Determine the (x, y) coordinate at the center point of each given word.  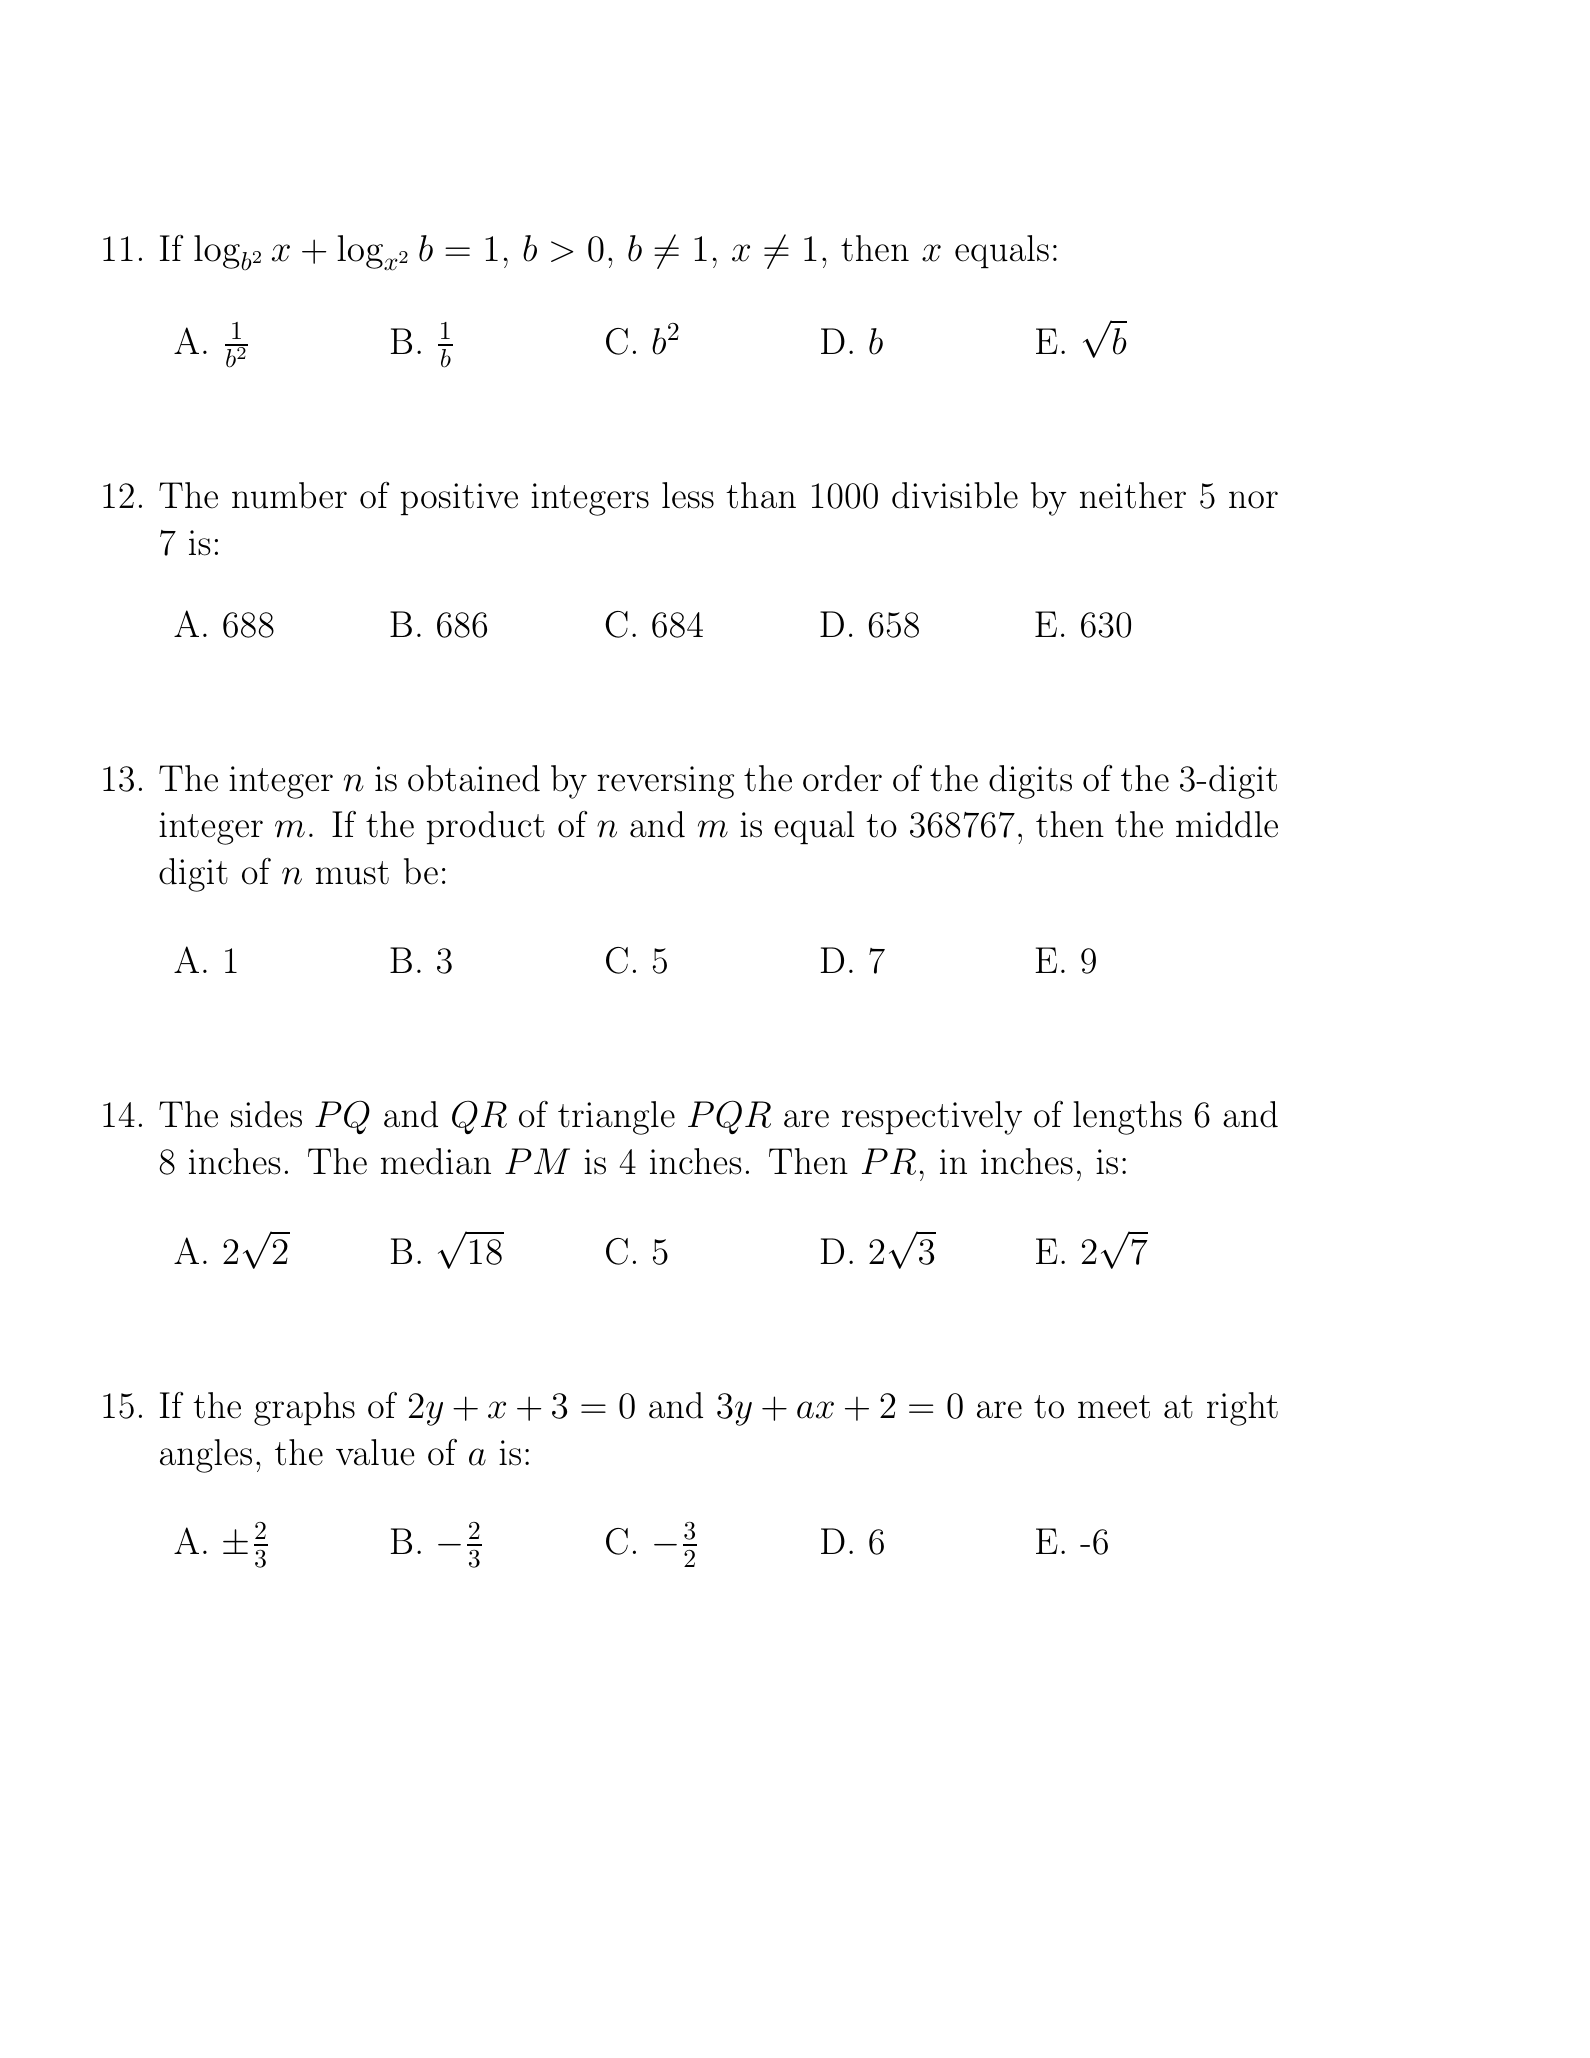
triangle (616, 1118)
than (761, 495)
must (352, 873)
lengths (1127, 1118)
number (289, 495)
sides (266, 1114)
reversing (665, 782)
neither (1133, 495)
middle (1227, 824)
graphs (304, 1409)
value (375, 1452)
